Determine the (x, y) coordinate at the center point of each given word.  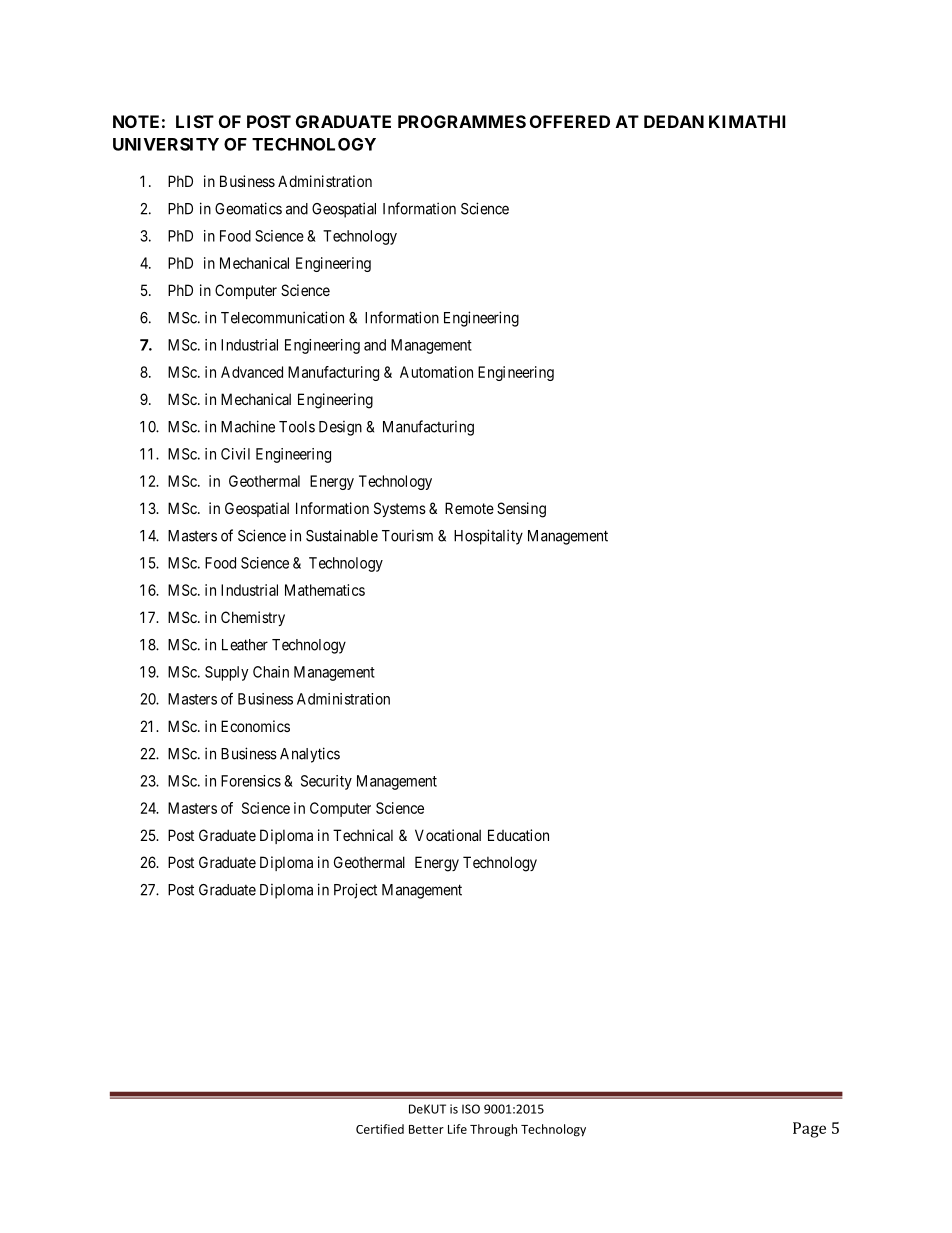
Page (809, 1130)
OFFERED (570, 121)
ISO (471, 1109)
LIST (195, 121)
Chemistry (253, 618)
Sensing (521, 510)
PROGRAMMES (462, 121)
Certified (380, 1129)
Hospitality (488, 537)
